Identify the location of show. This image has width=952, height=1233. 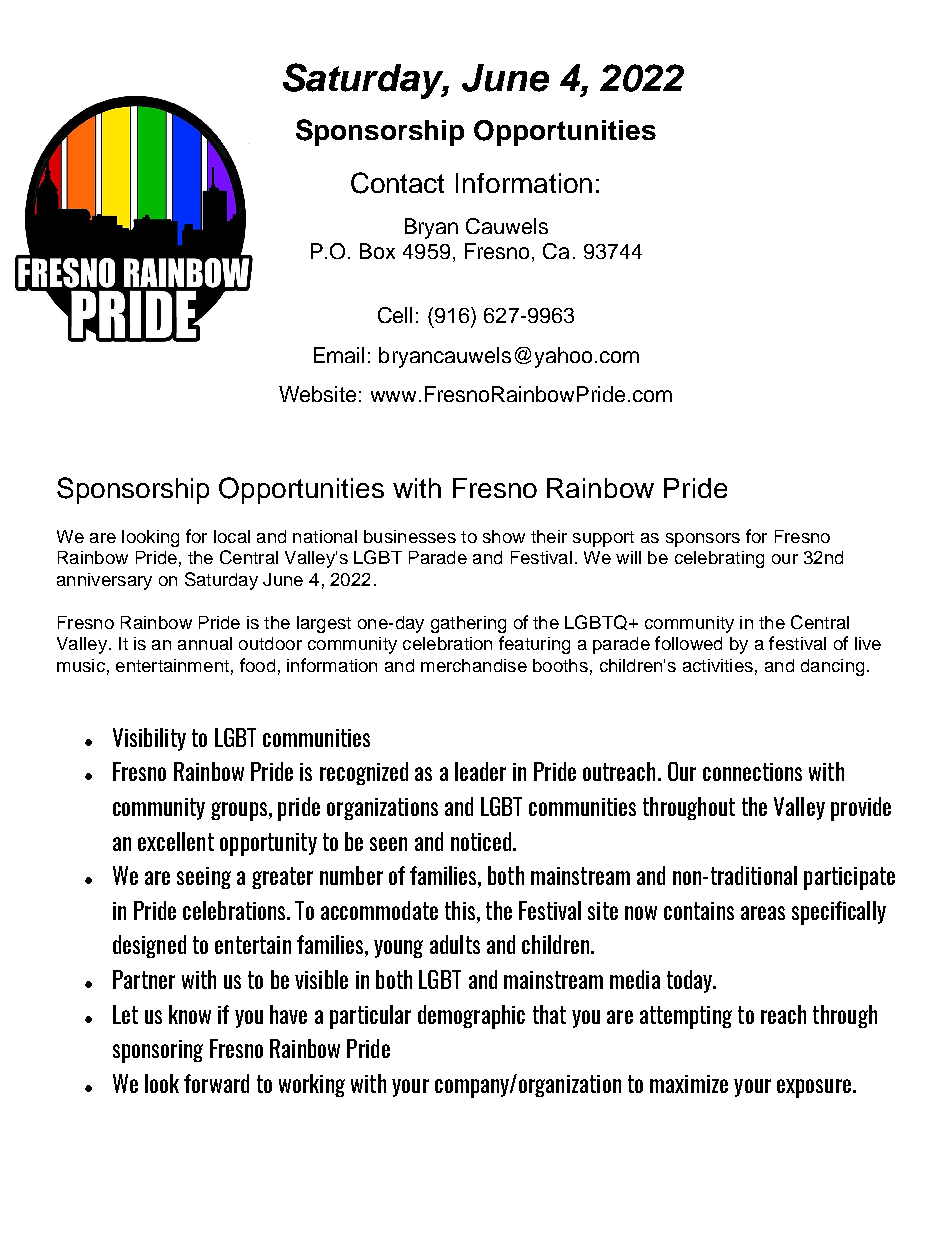
(504, 536).
